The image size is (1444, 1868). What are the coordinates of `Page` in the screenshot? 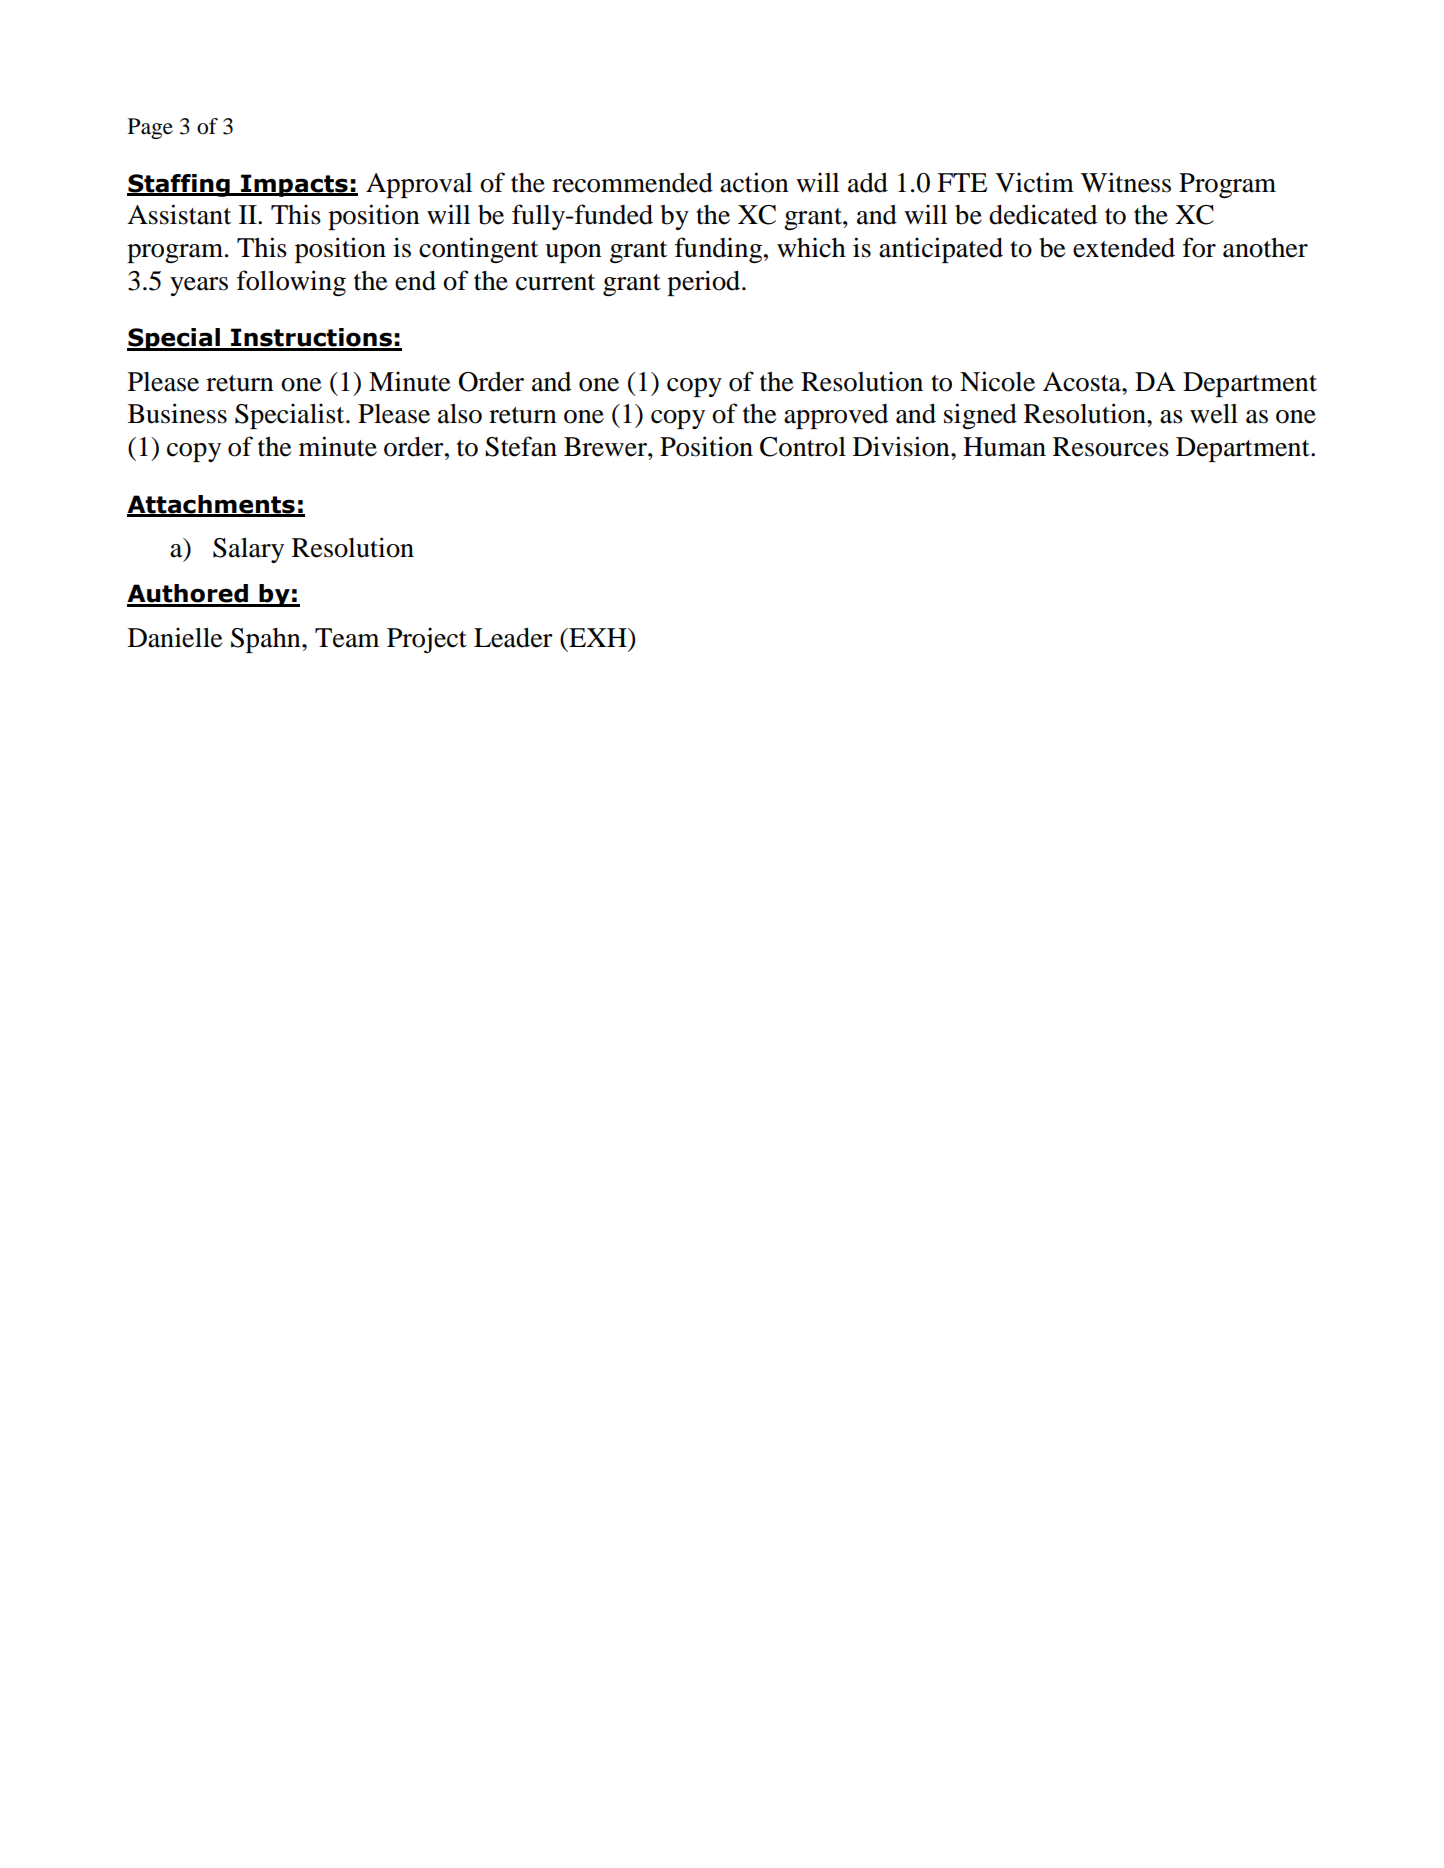 It's located at (150, 128).
